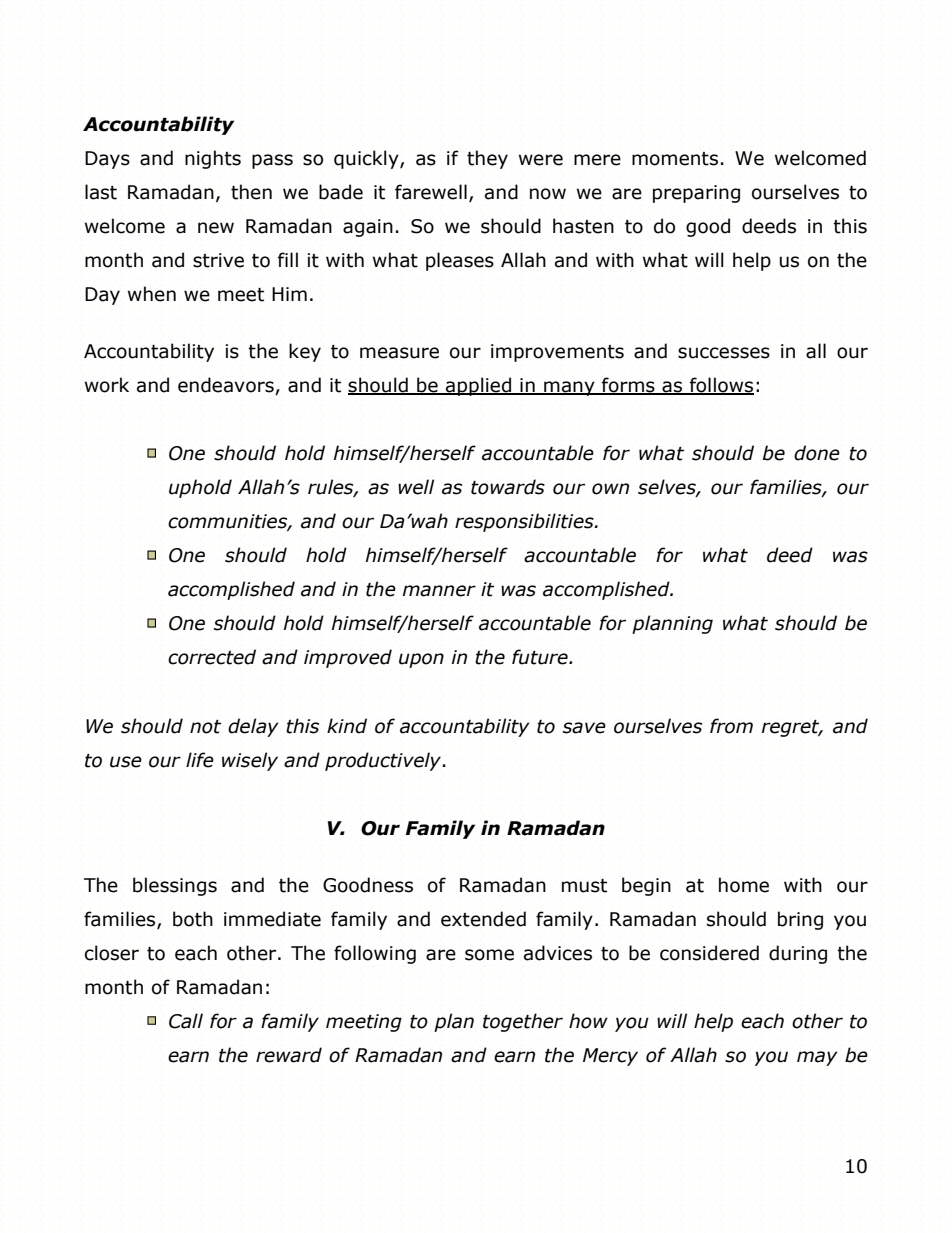 This screenshot has height=1233, width=952. What do you see at coordinates (200, 760) in the screenshot?
I see `life` at bounding box center [200, 760].
